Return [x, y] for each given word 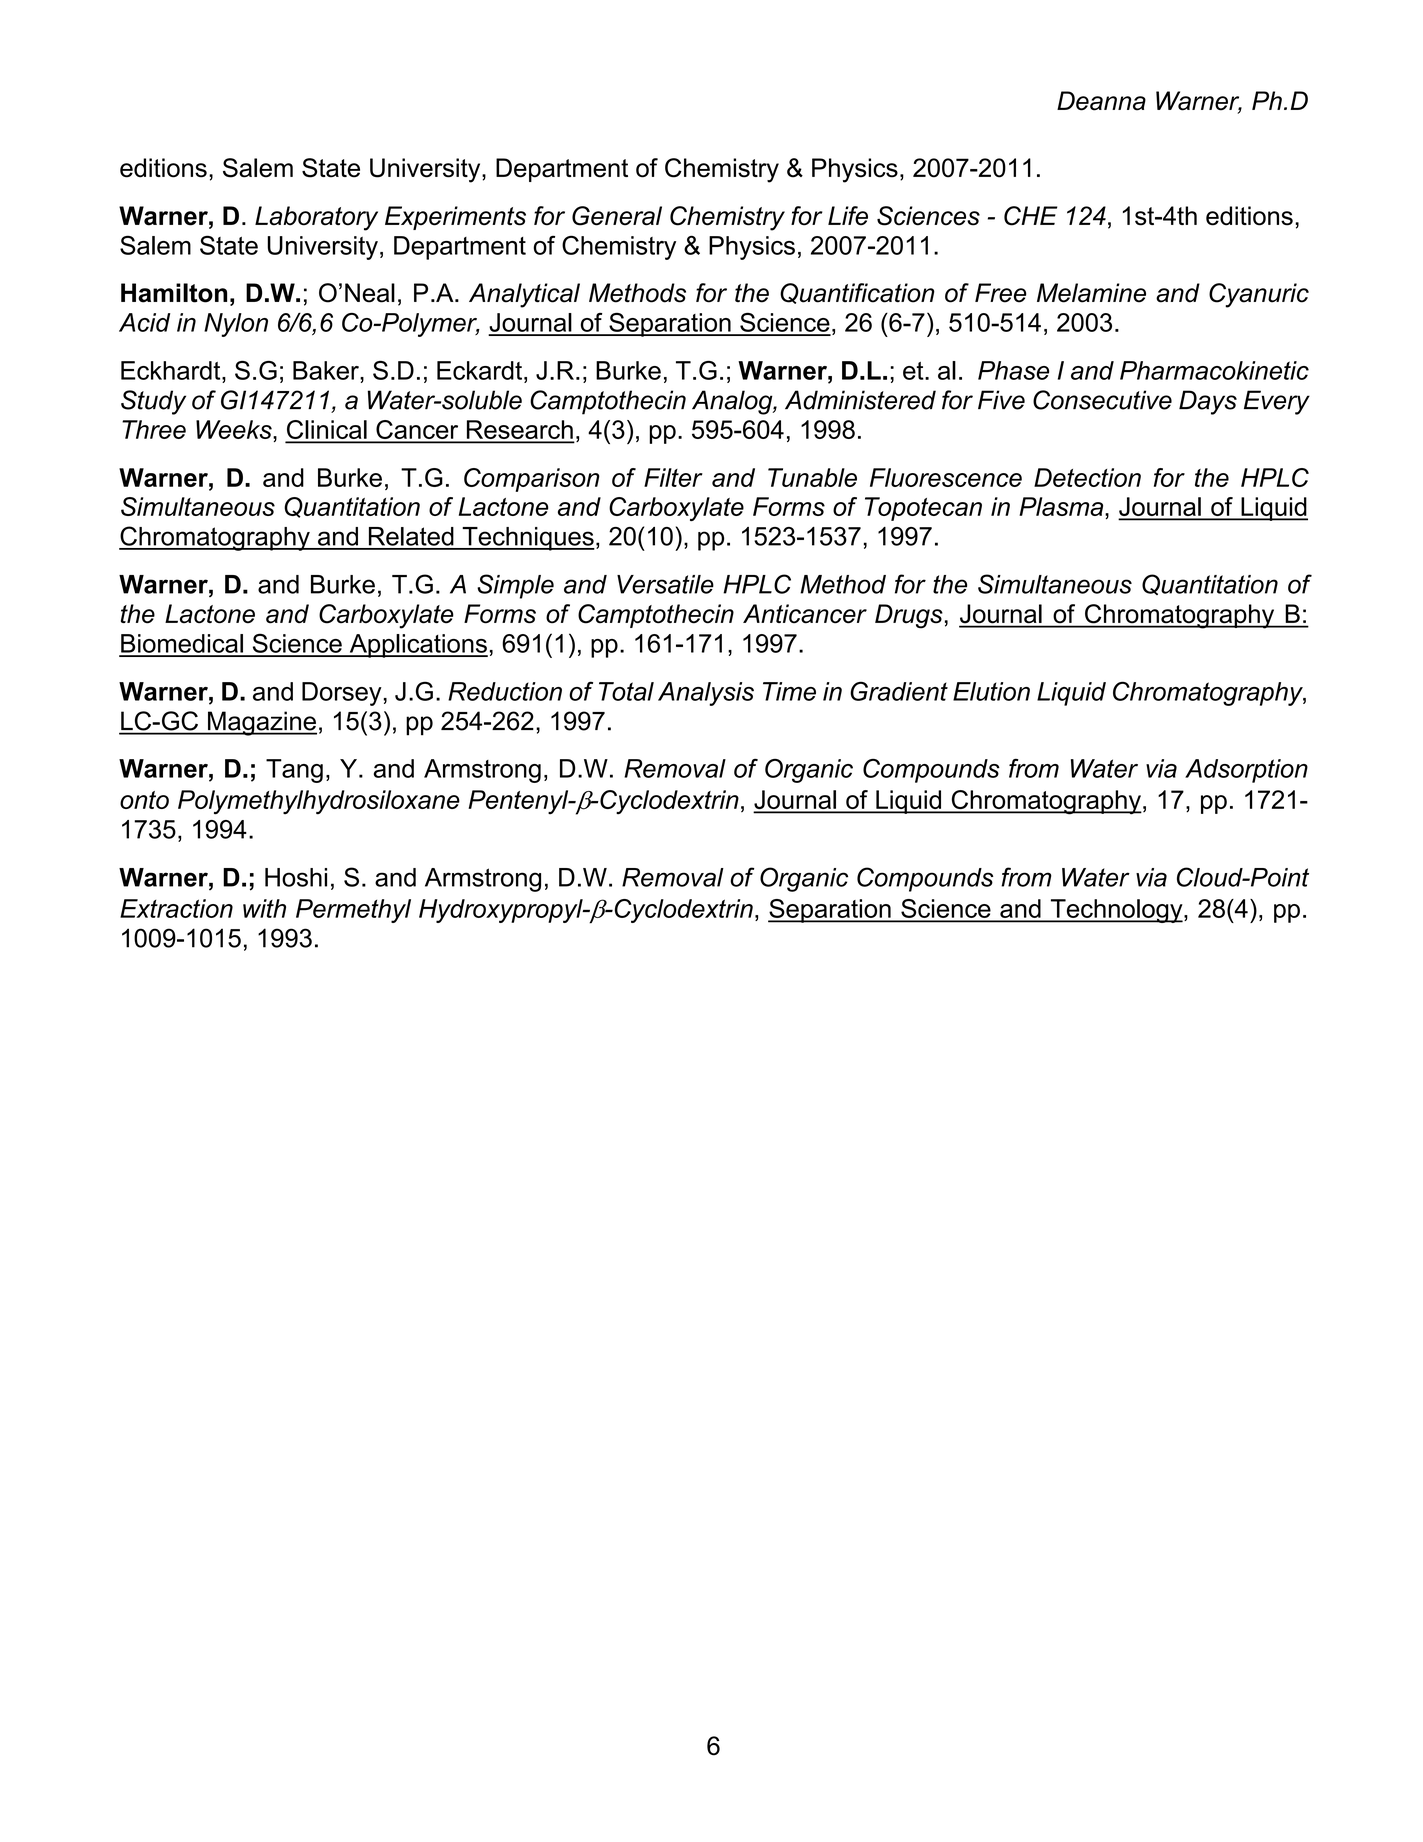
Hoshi [296, 877]
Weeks [235, 429]
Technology [1116, 911]
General [617, 216]
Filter [673, 477]
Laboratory [316, 218]
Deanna [1101, 101]
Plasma [1062, 506]
